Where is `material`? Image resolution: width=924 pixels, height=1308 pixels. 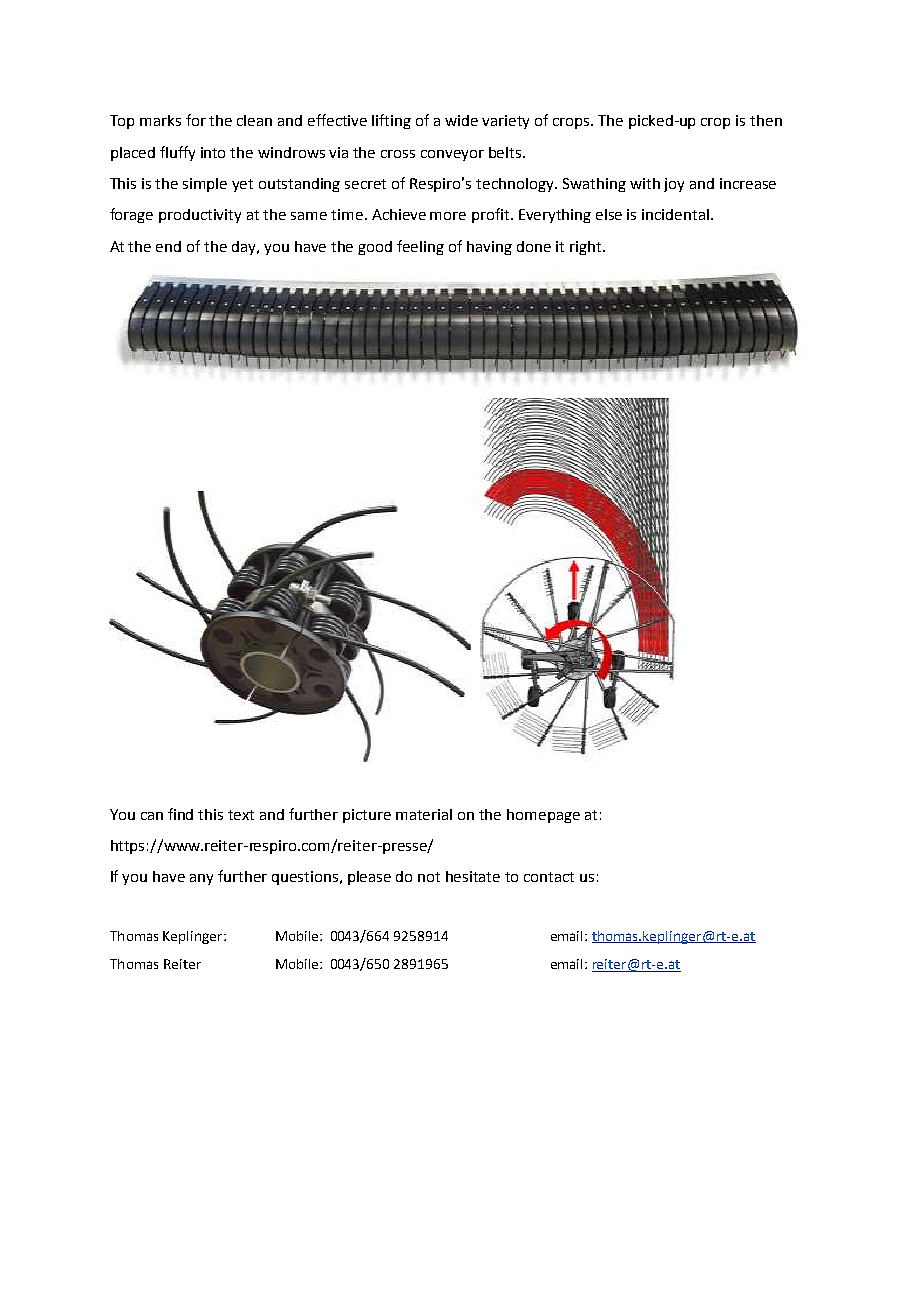
material is located at coordinates (424, 814).
